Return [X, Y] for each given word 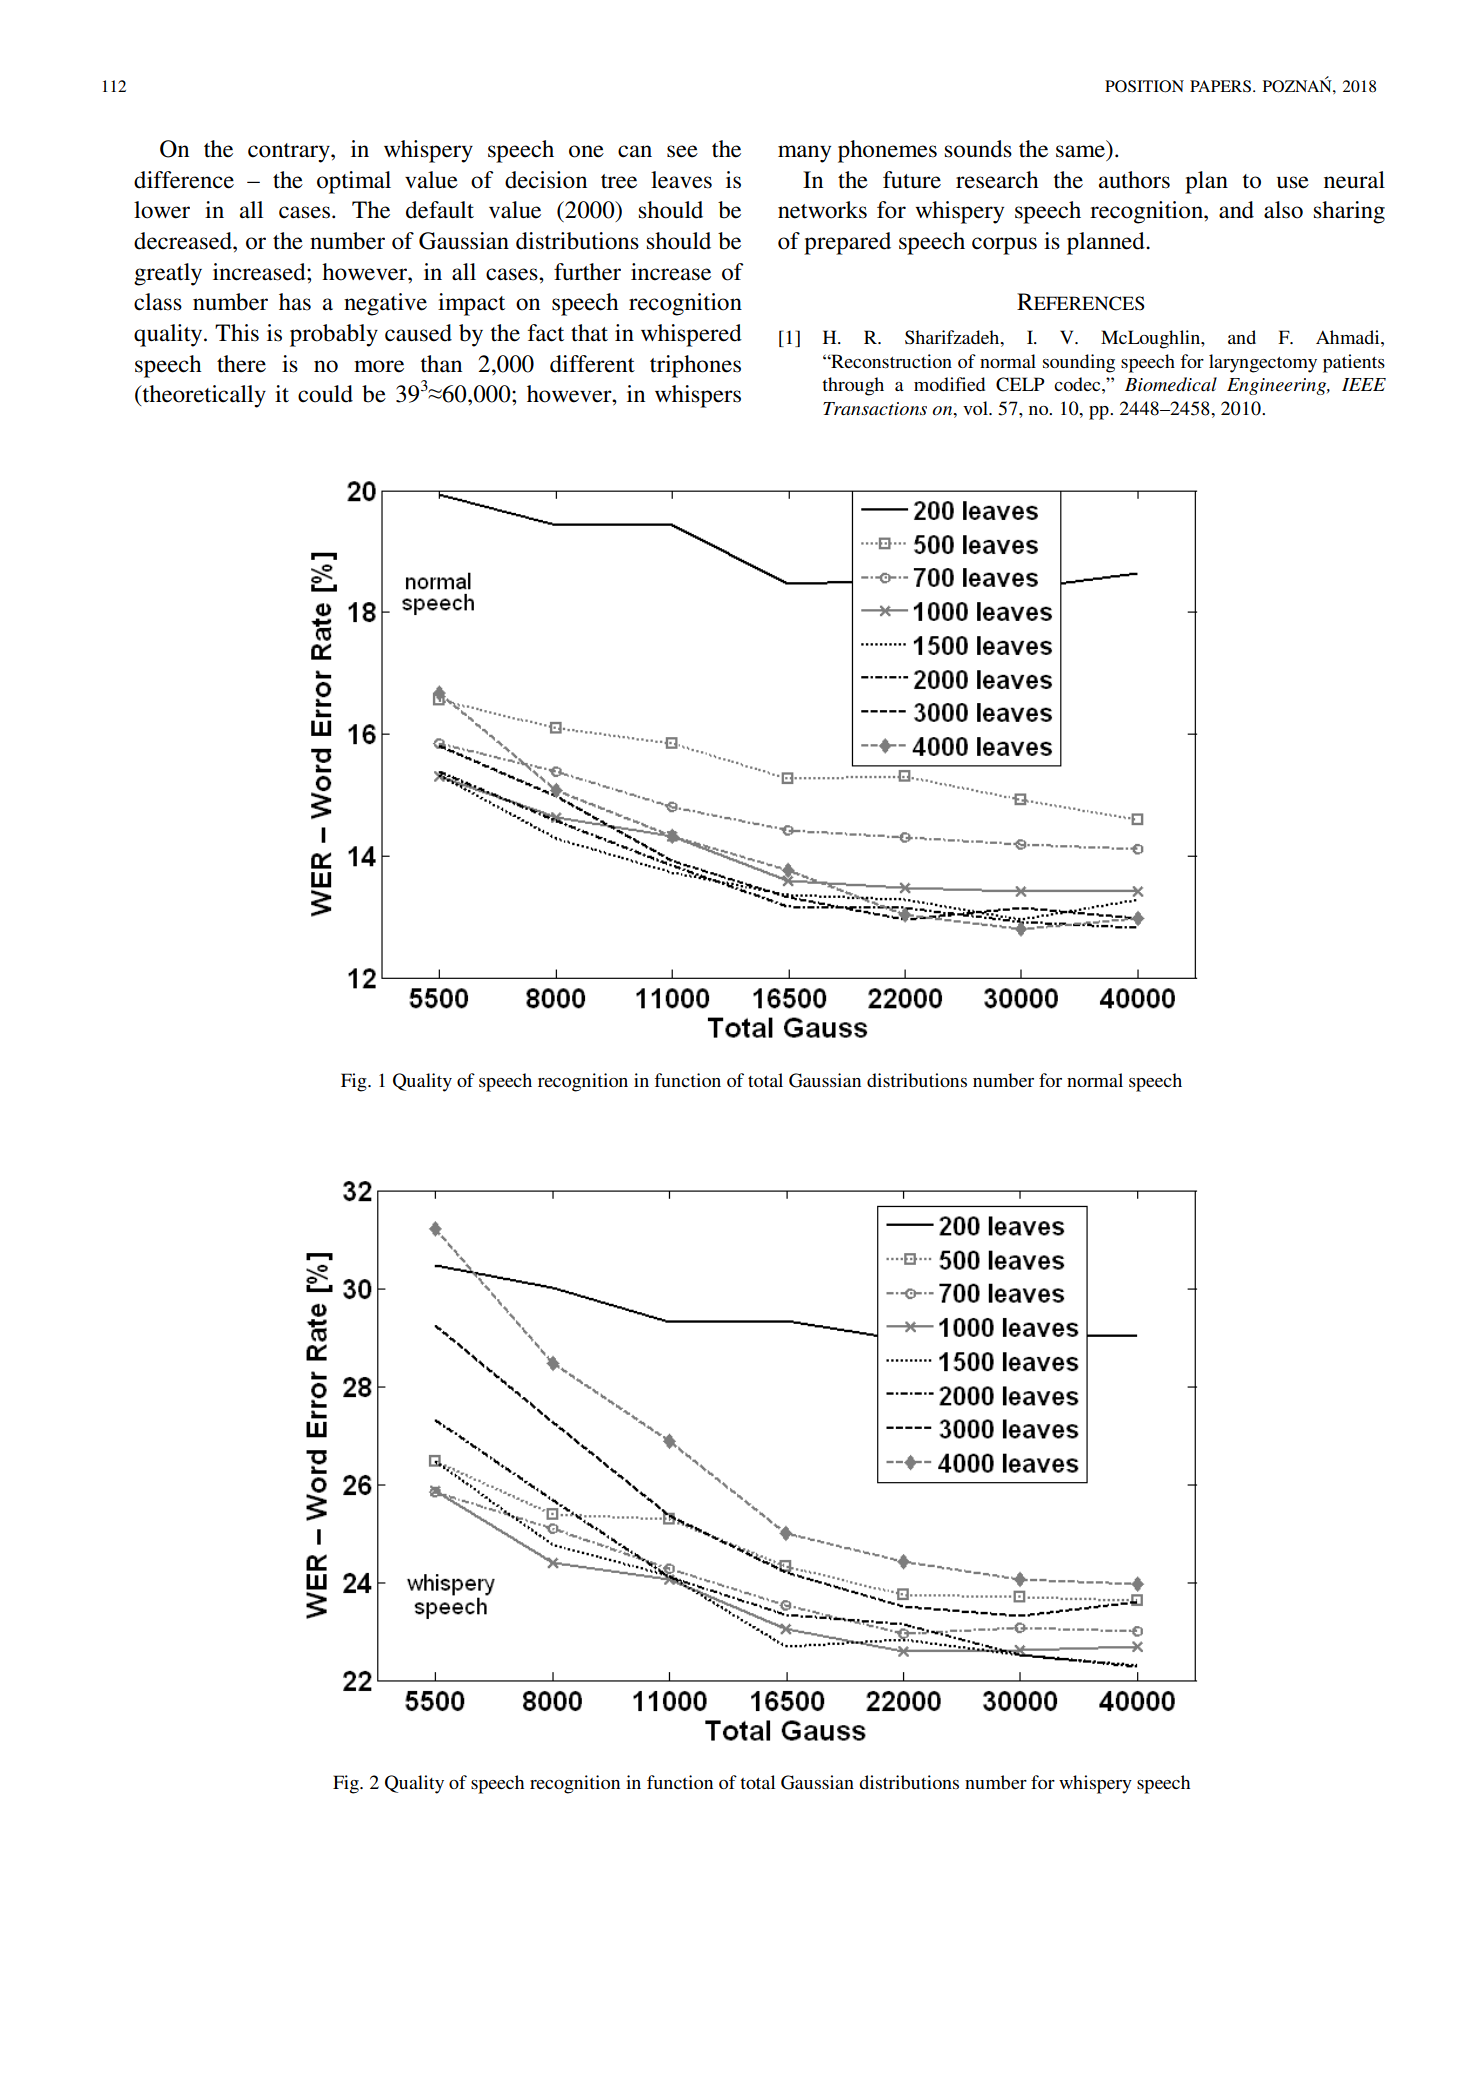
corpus [1004, 246]
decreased [184, 241]
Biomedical [1171, 384]
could [325, 394]
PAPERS [1222, 86]
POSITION [1144, 86]
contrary [290, 153]
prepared [847, 243]
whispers [698, 396]
